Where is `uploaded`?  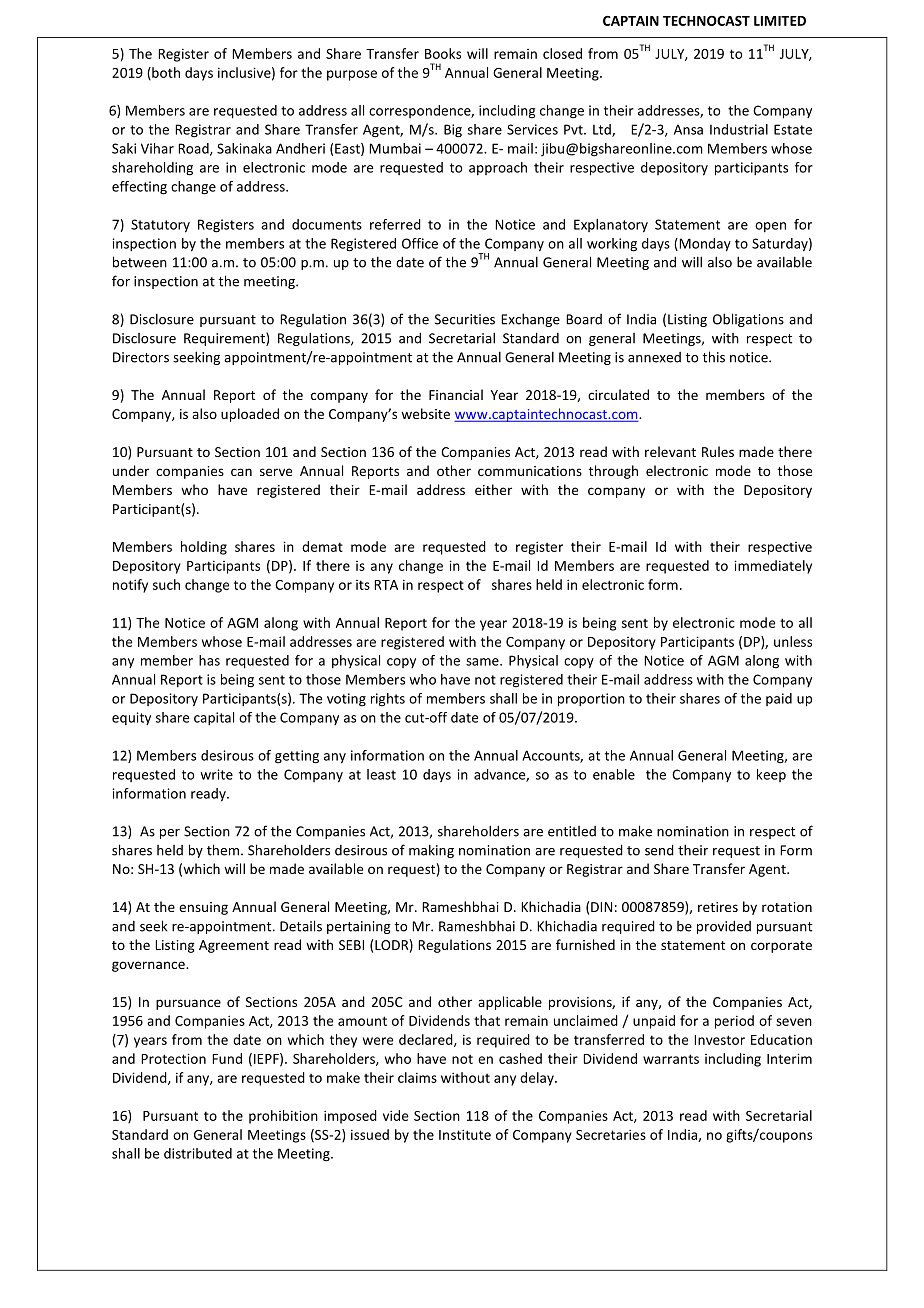 uploaded is located at coordinates (250, 415).
